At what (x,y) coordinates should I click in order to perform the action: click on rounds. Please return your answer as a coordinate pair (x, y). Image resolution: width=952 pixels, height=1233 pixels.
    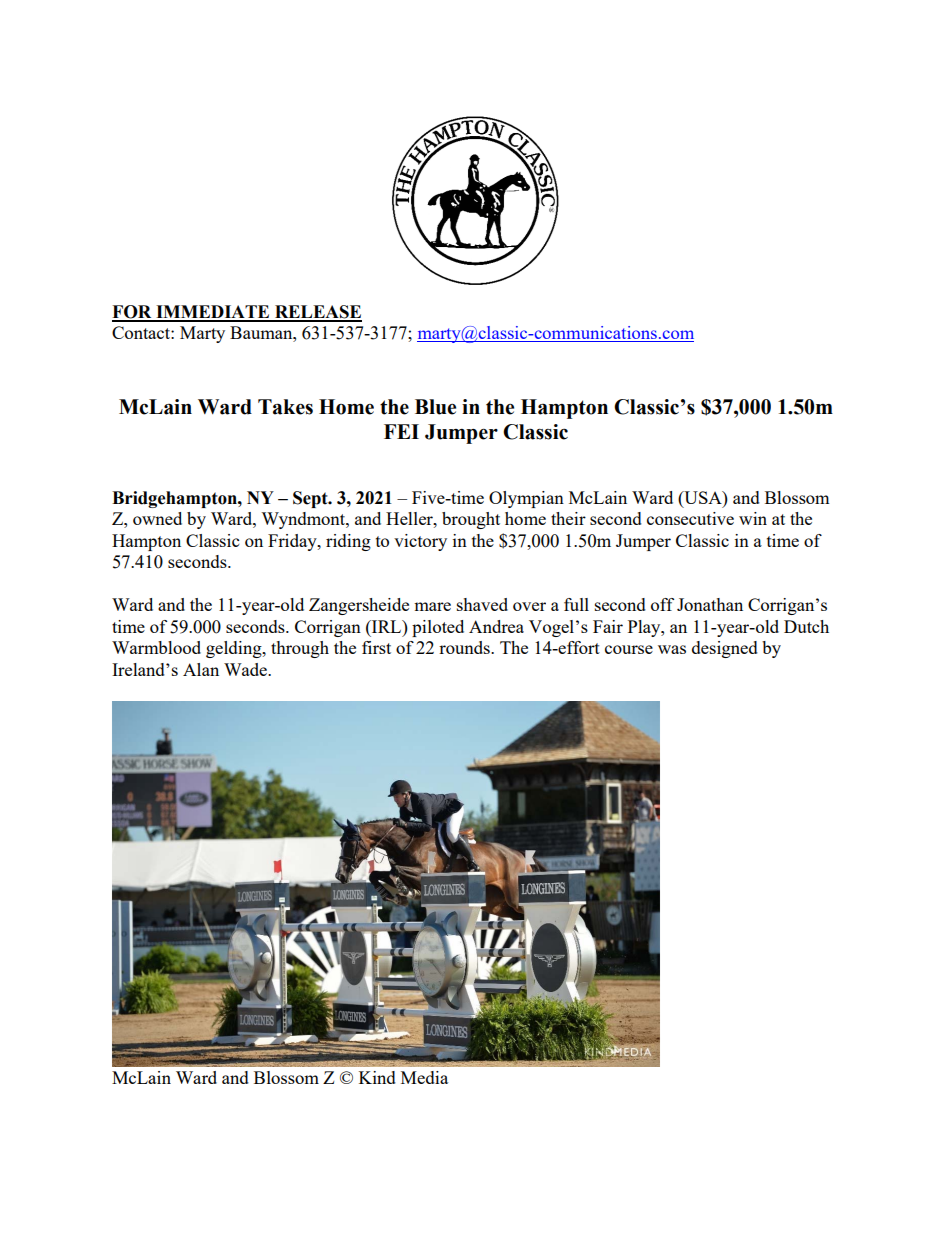
    Looking at the image, I should click on (465, 647).
